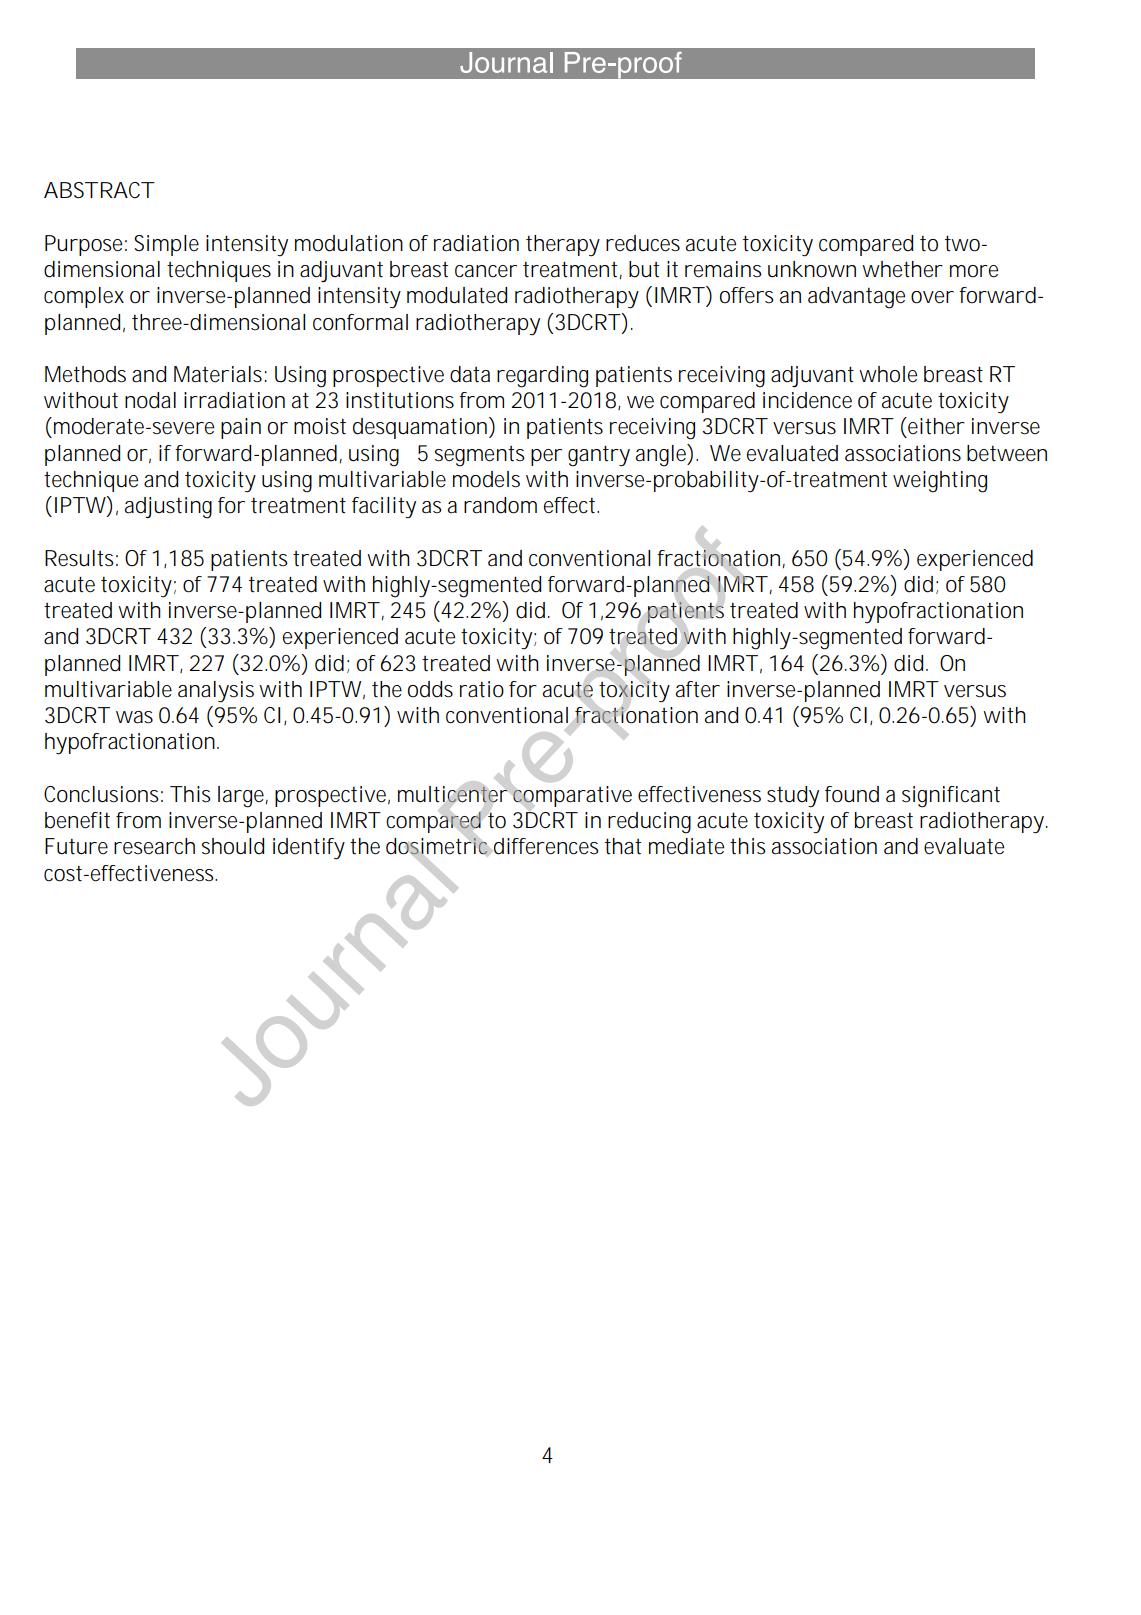 This page has width=1141, height=1615. I want to click on after, so click(698, 689).
